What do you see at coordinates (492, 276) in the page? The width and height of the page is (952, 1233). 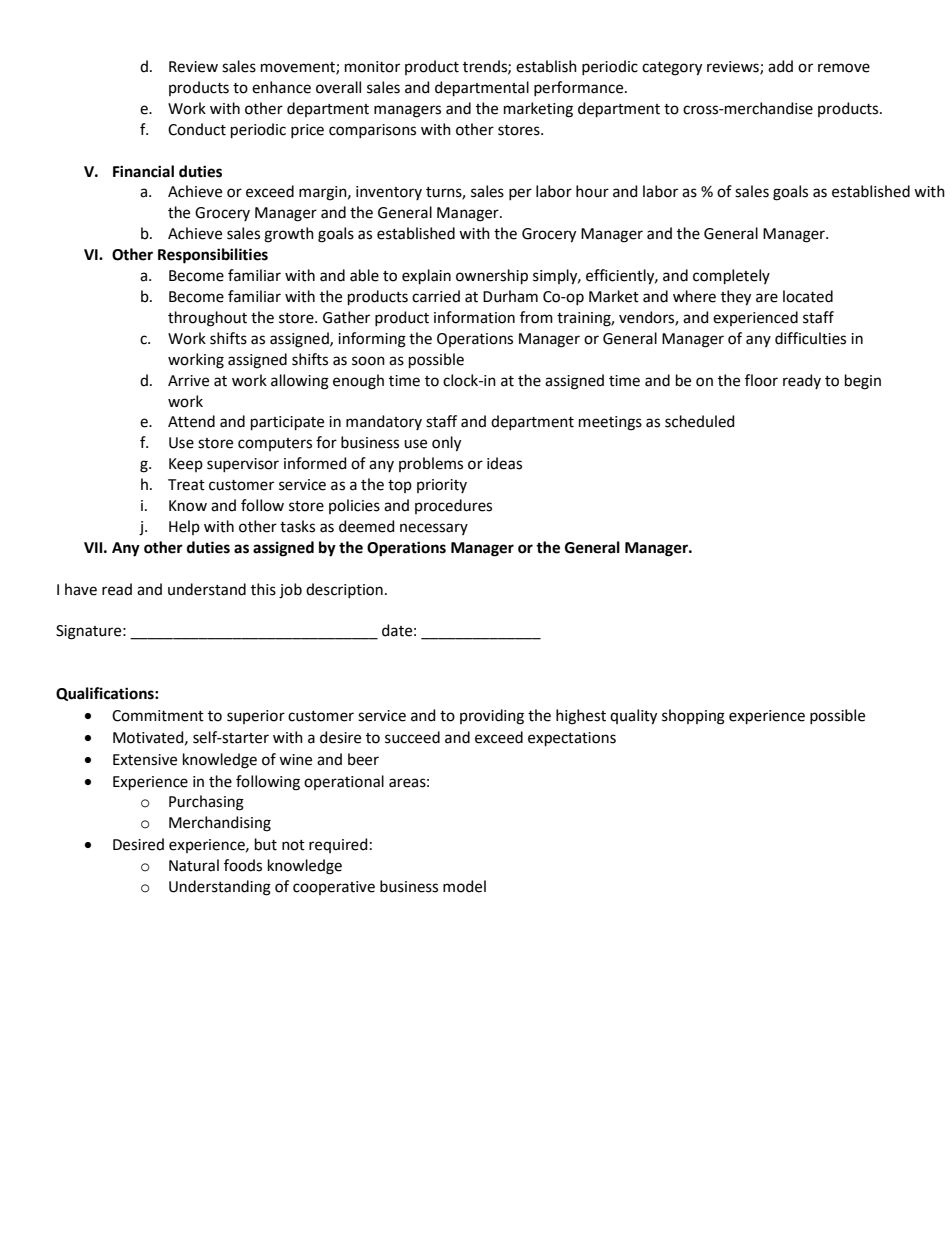 I see `ownership` at bounding box center [492, 276].
